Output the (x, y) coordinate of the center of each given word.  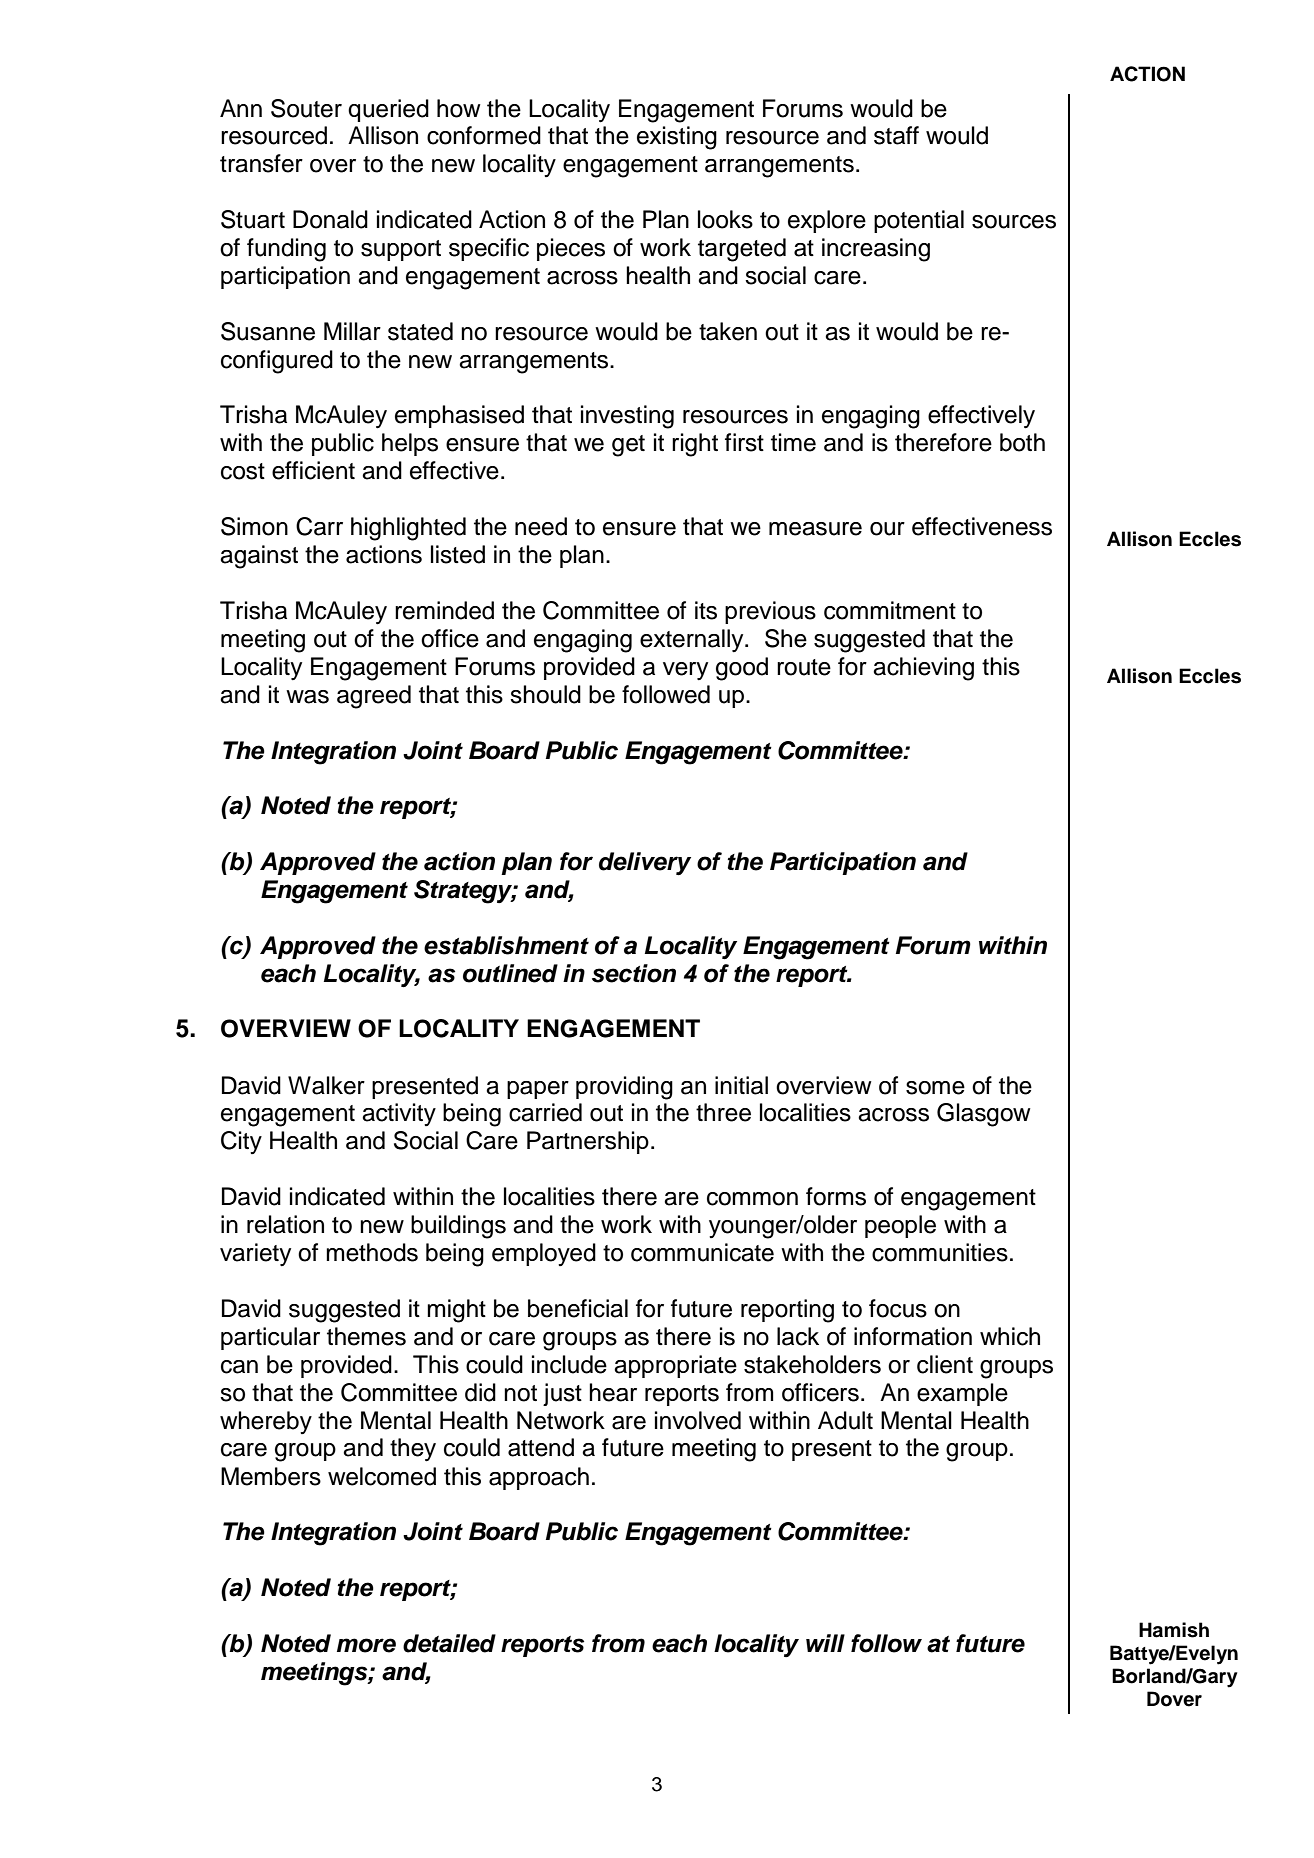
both (1022, 442)
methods (372, 1252)
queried (388, 110)
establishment (506, 945)
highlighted (408, 529)
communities (940, 1252)
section (634, 973)
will (825, 1643)
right (695, 445)
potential (919, 221)
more (366, 1645)
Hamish (1174, 1630)
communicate (702, 1252)
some (935, 1088)
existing (677, 138)
